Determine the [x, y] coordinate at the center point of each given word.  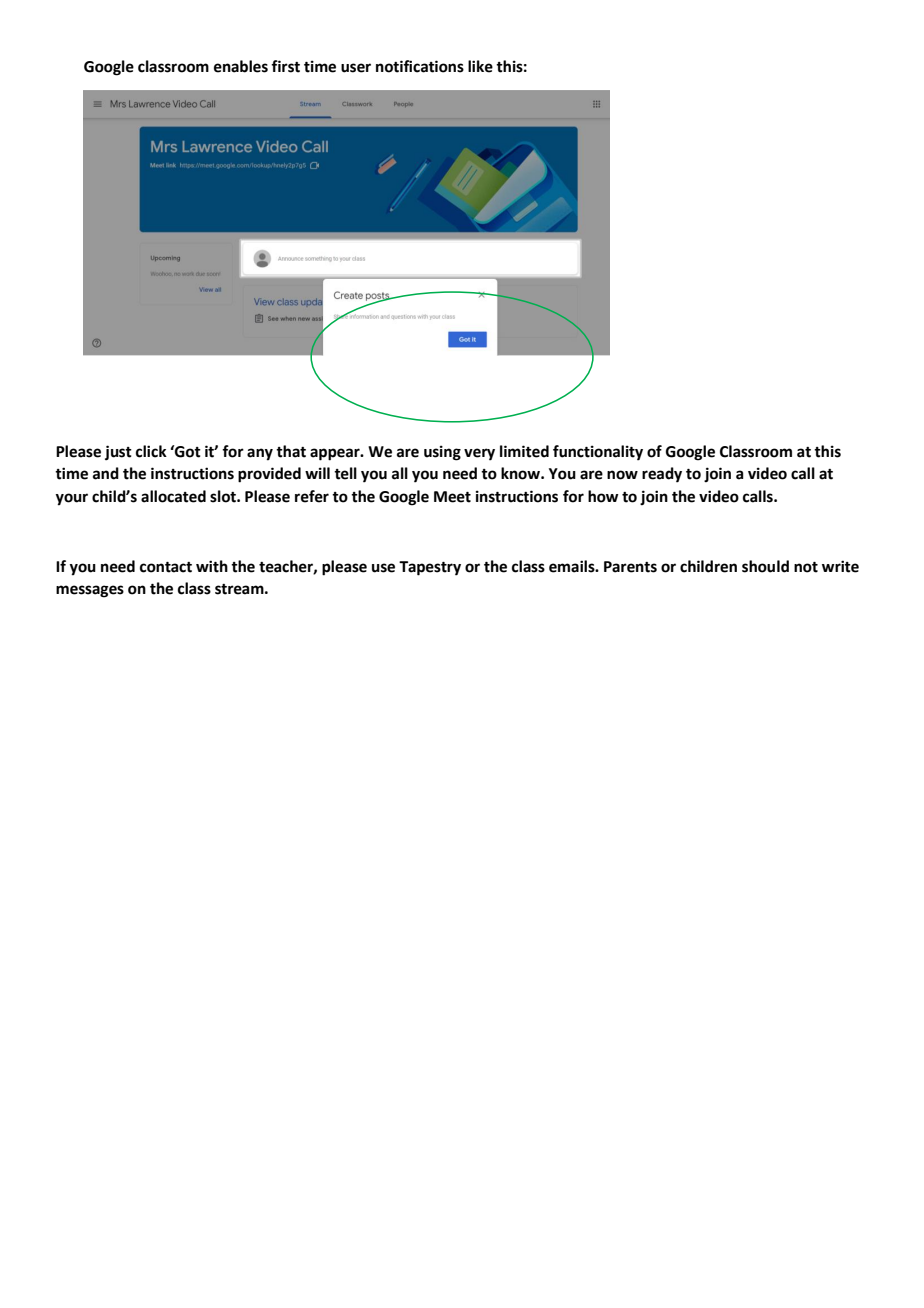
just [118, 453]
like [480, 66]
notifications [420, 66]
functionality [598, 453]
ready [662, 475]
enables [241, 66]
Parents [630, 567]
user [356, 68]
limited [524, 451]
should [765, 566]
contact [166, 567]
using [442, 453]
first [285, 66]
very [479, 454]
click [151, 451]
